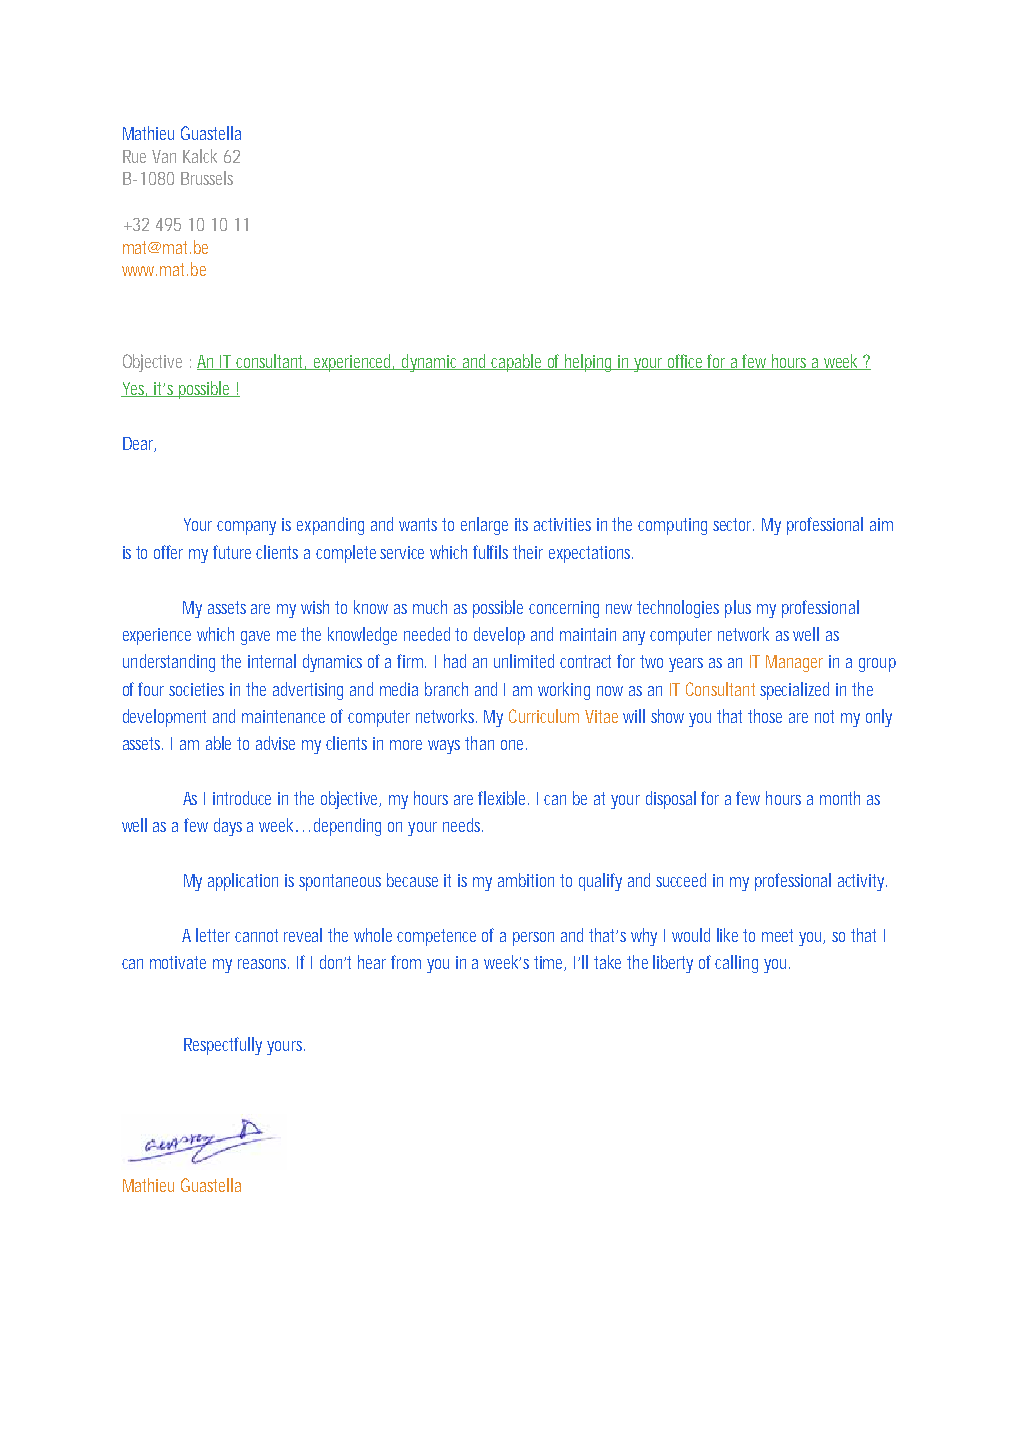  What do you see at coordinates (862, 882) in the screenshot?
I see `activity` at bounding box center [862, 882].
